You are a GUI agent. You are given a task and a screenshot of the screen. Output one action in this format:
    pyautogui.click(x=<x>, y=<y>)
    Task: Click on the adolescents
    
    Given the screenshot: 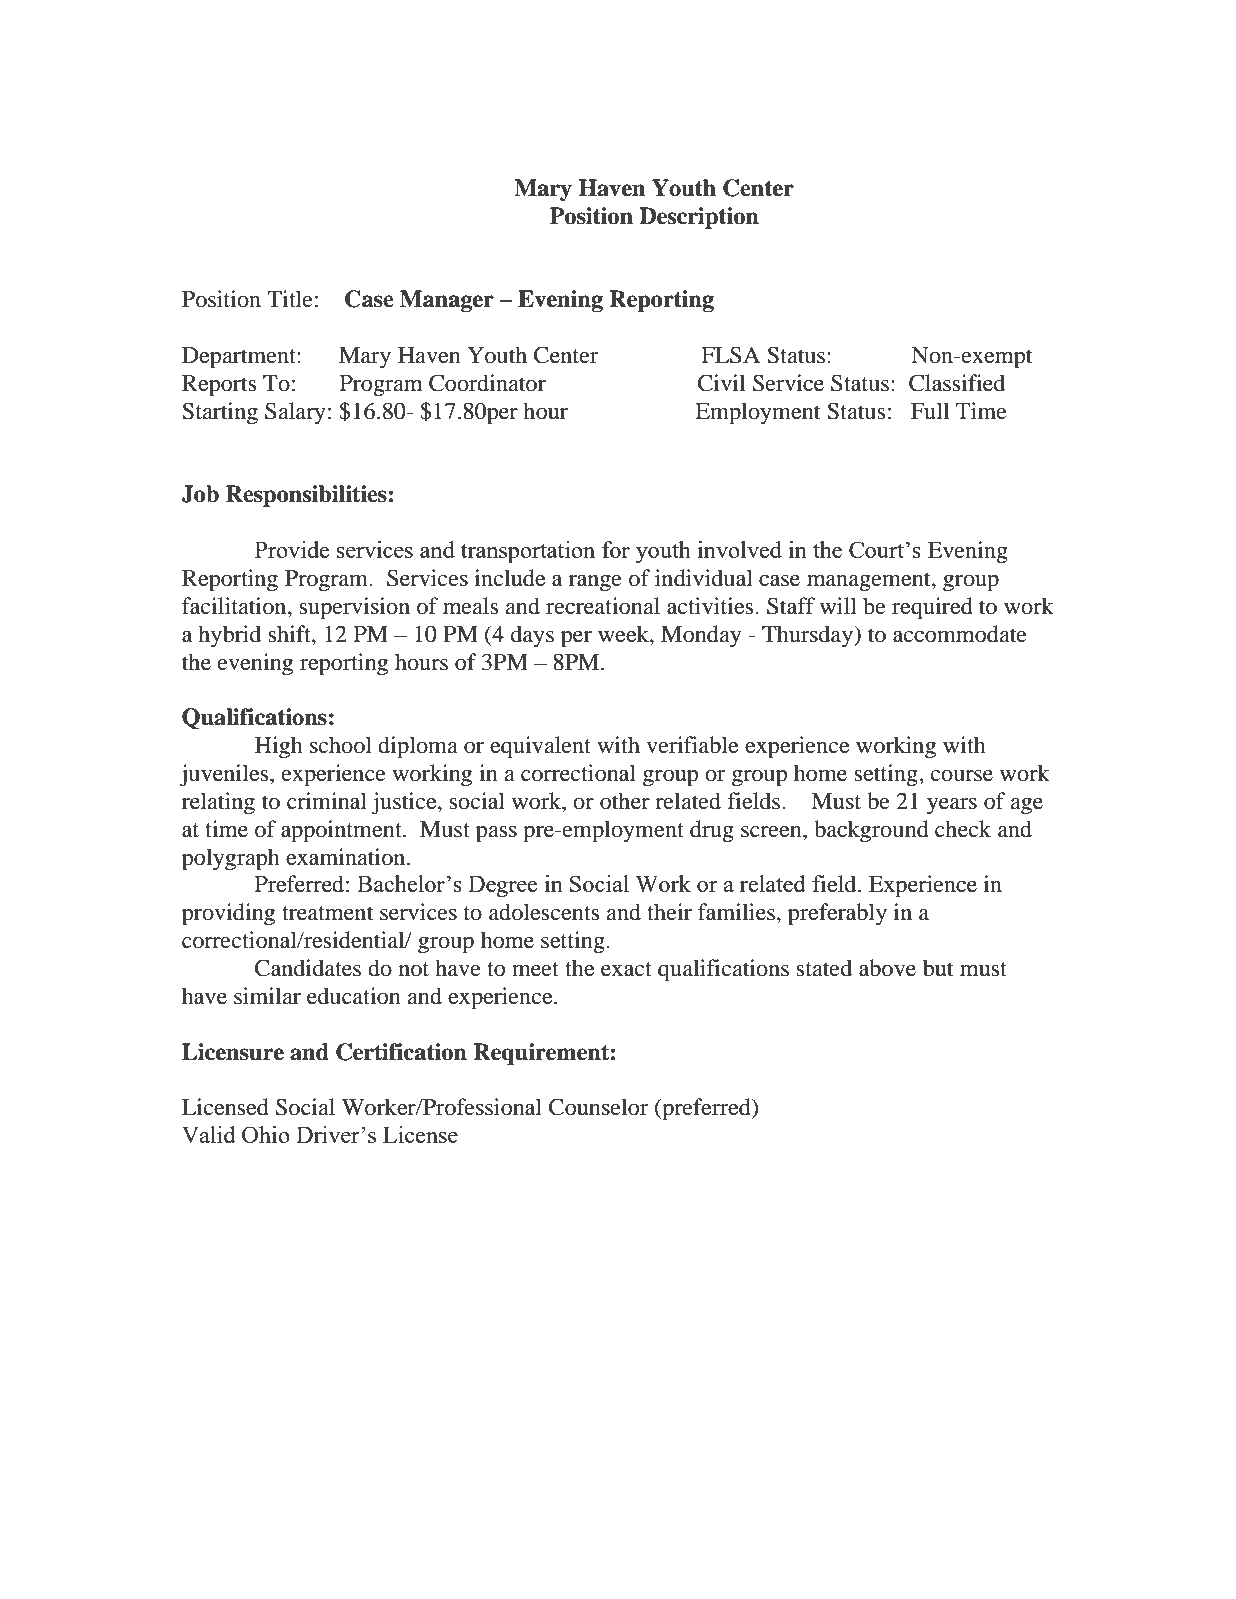 What is the action you would take?
    pyautogui.click(x=544, y=912)
